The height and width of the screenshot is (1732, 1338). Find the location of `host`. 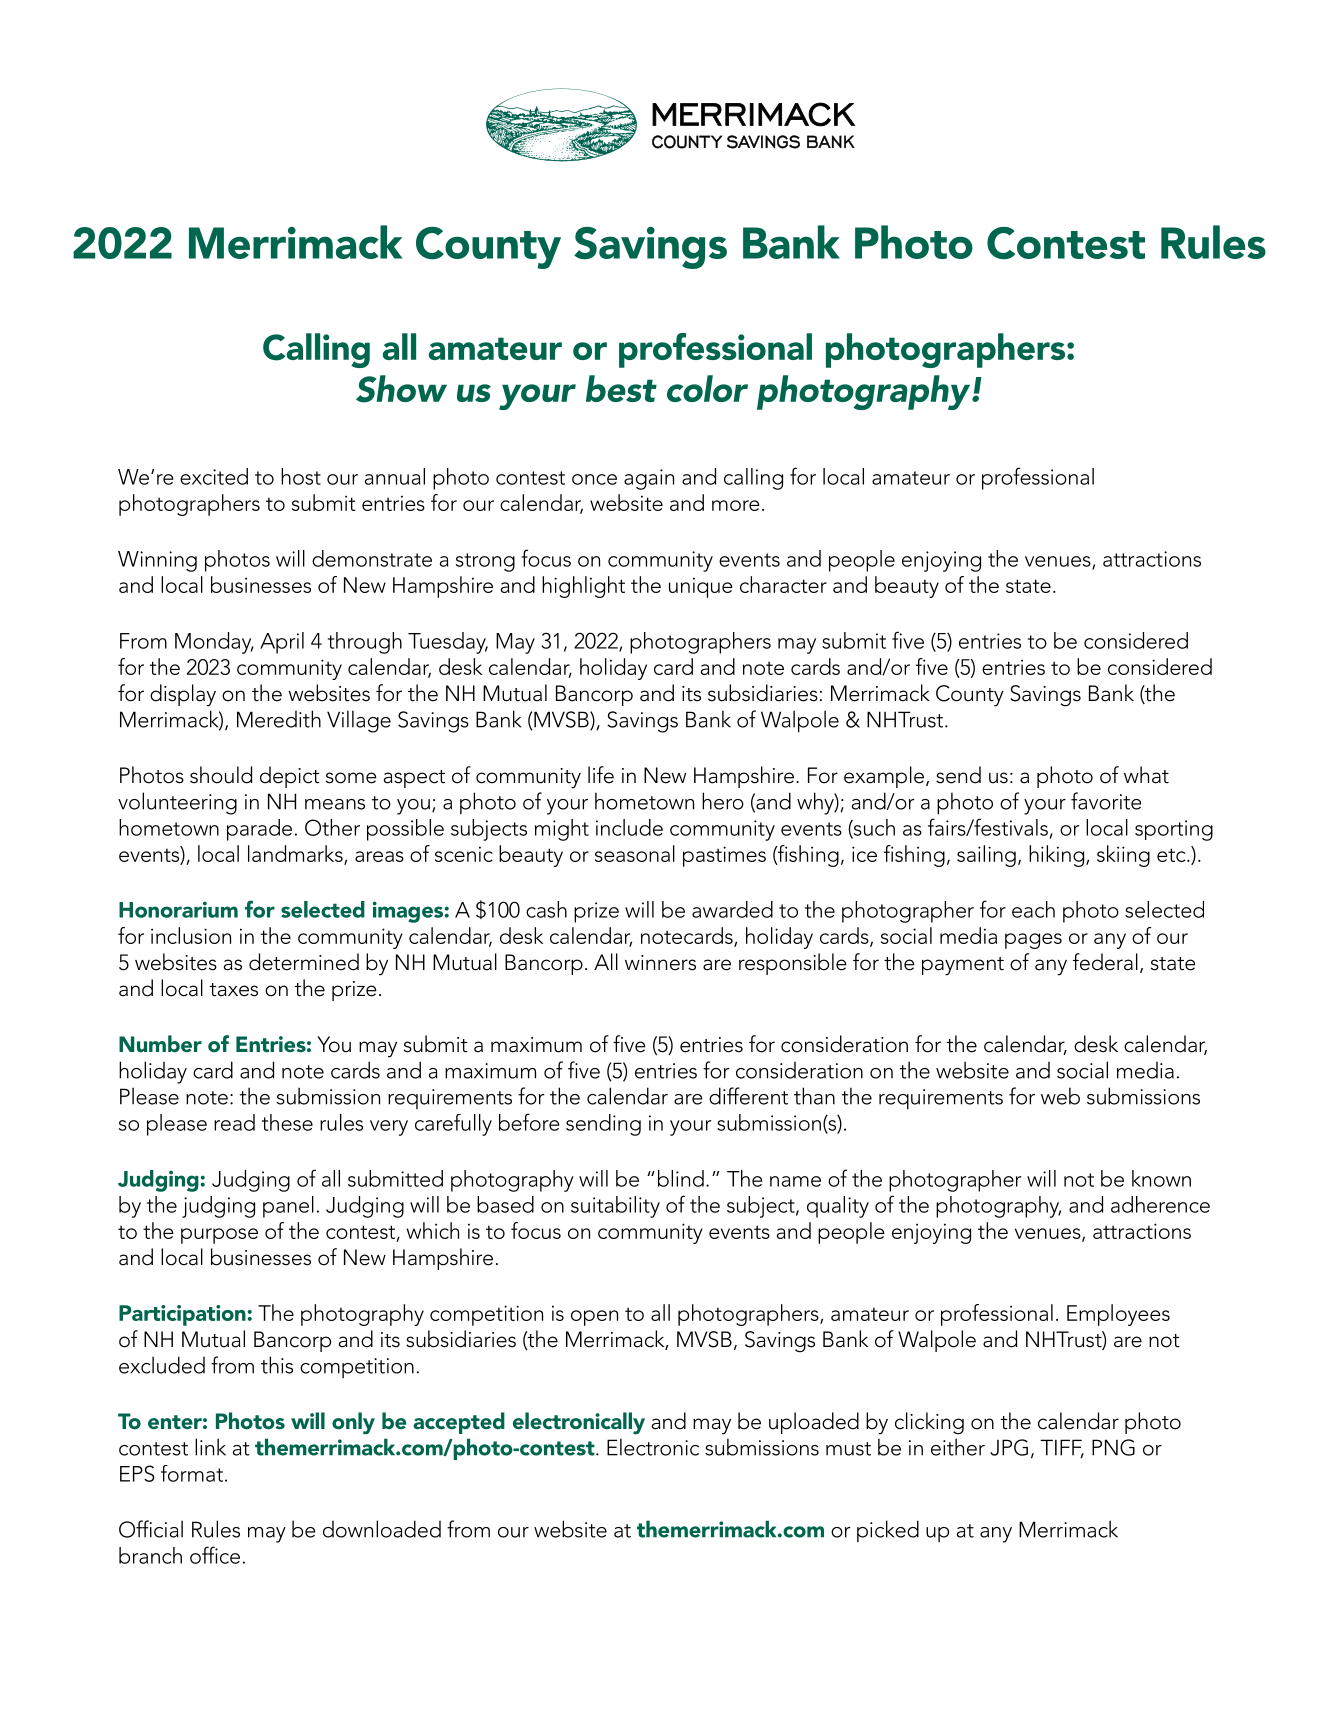

host is located at coordinates (301, 476).
